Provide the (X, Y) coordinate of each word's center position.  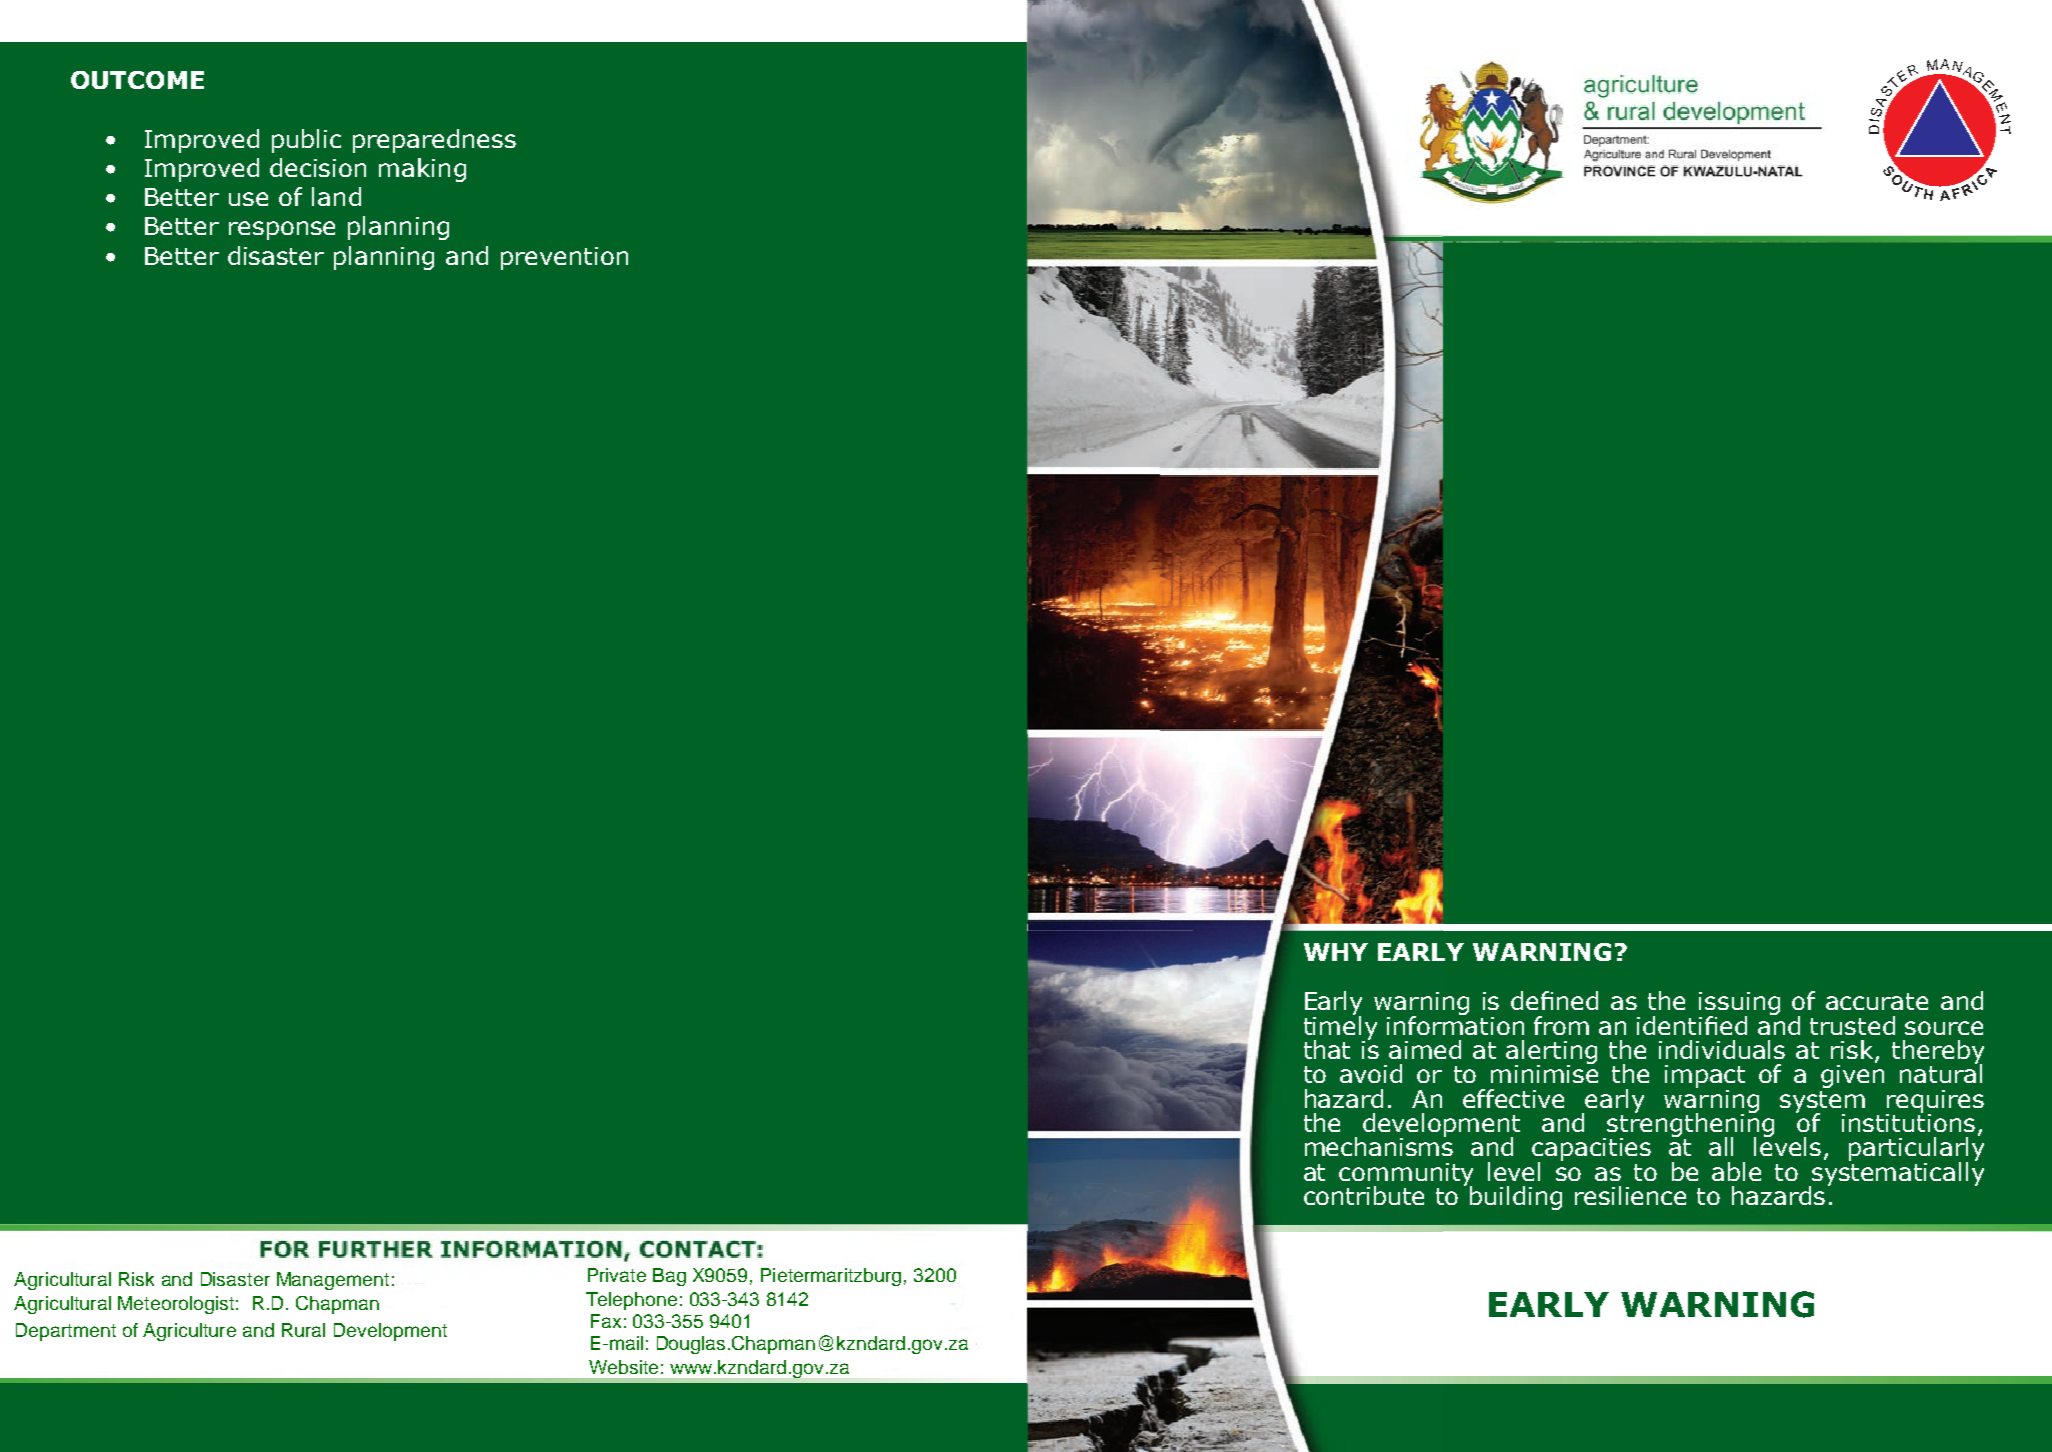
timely (1340, 1027)
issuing (1739, 1005)
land (336, 196)
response (282, 230)
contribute (1364, 1195)
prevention (564, 258)
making (422, 170)
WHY (1336, 952)
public (306, 141)
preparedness (434, 141)
